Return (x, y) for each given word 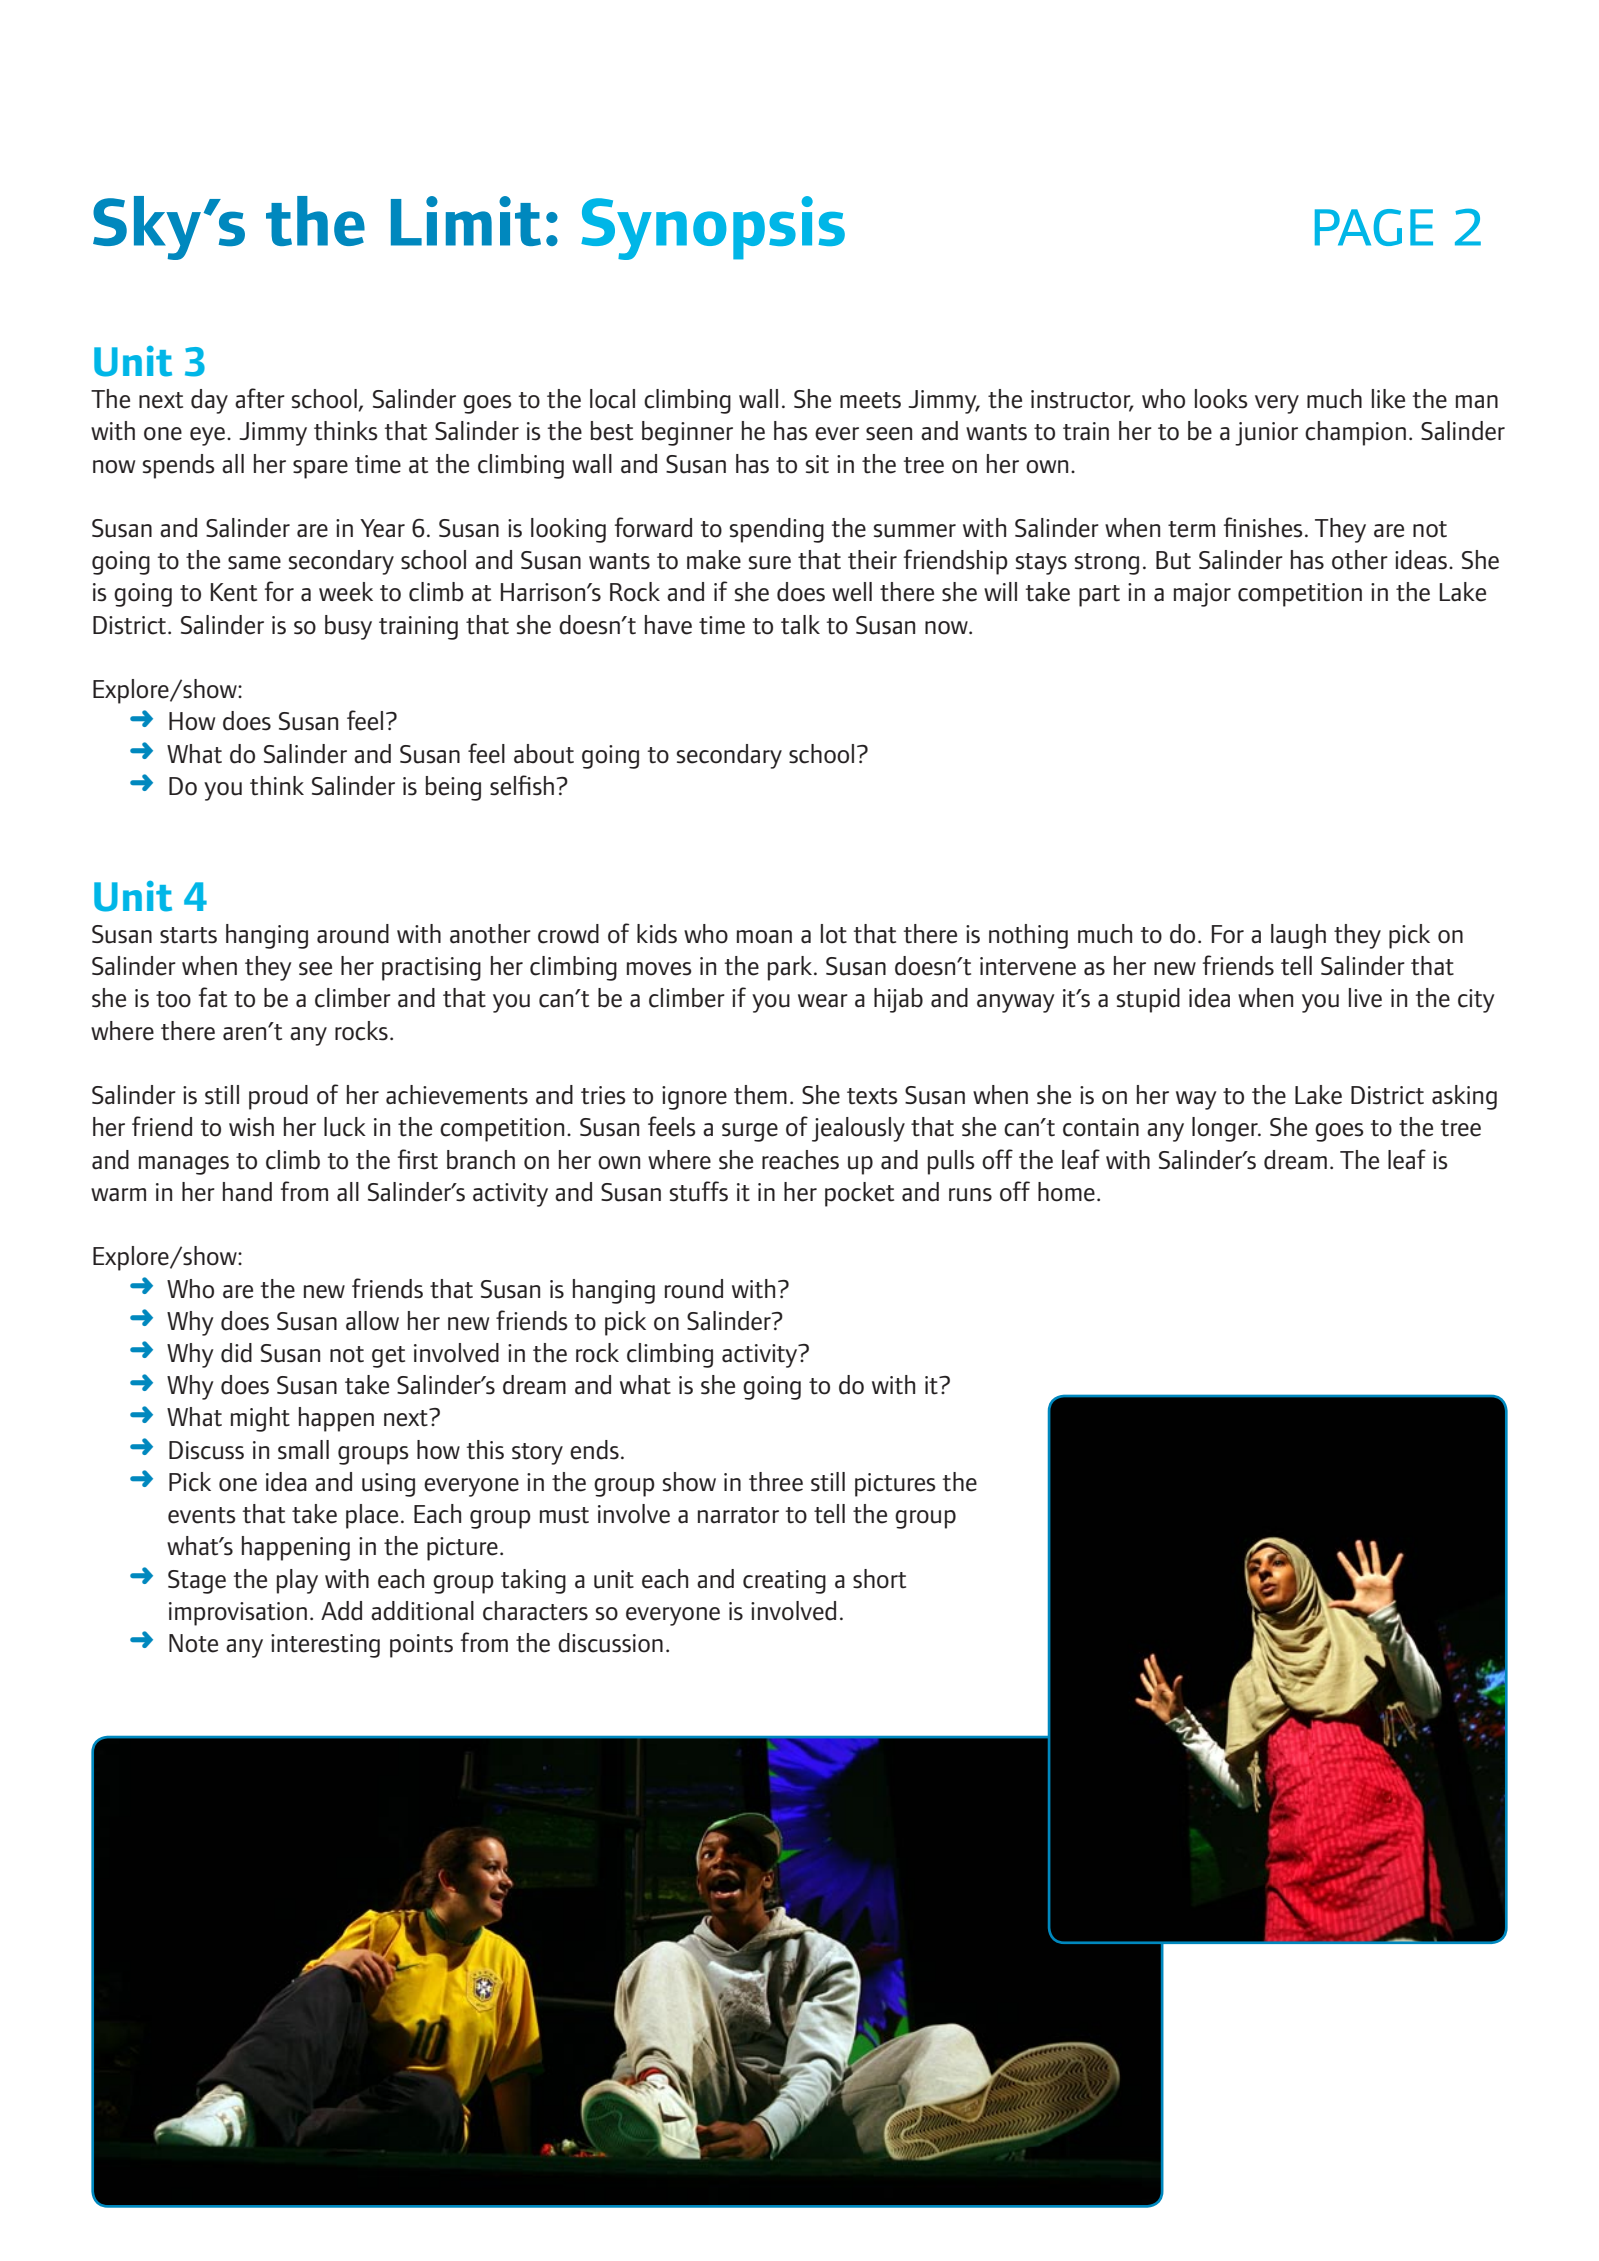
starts (188, 935)
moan (764, 937)
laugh (1298, 936)
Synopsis (713, 228)
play (297, 1581)
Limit (466, 221)
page (1374, 227)
